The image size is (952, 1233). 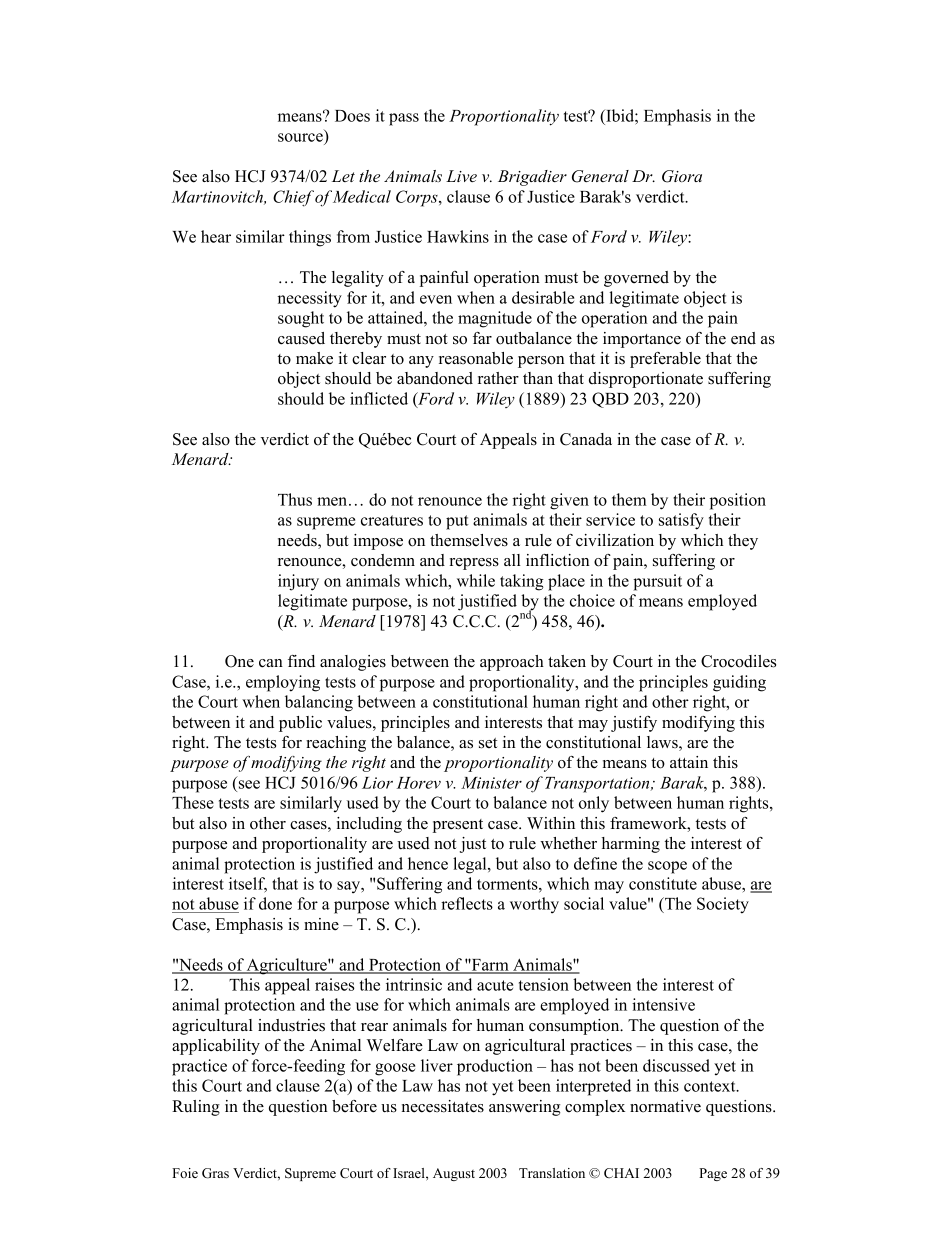 What do you see at coordinates (215, 1173) in the image?
I see `Gras` at bounding box center [215, 1173].
